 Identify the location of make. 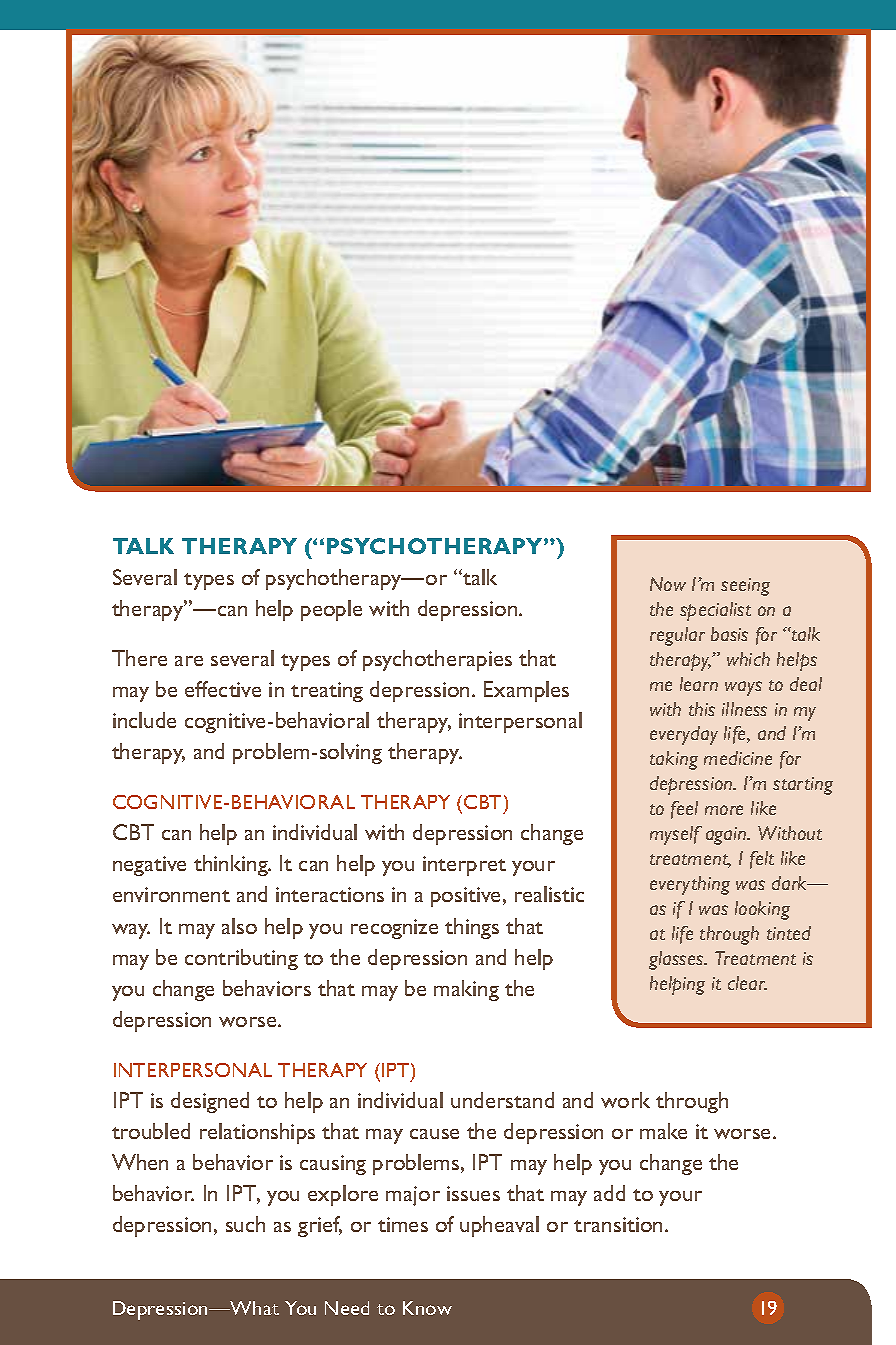
(663, 1131).
